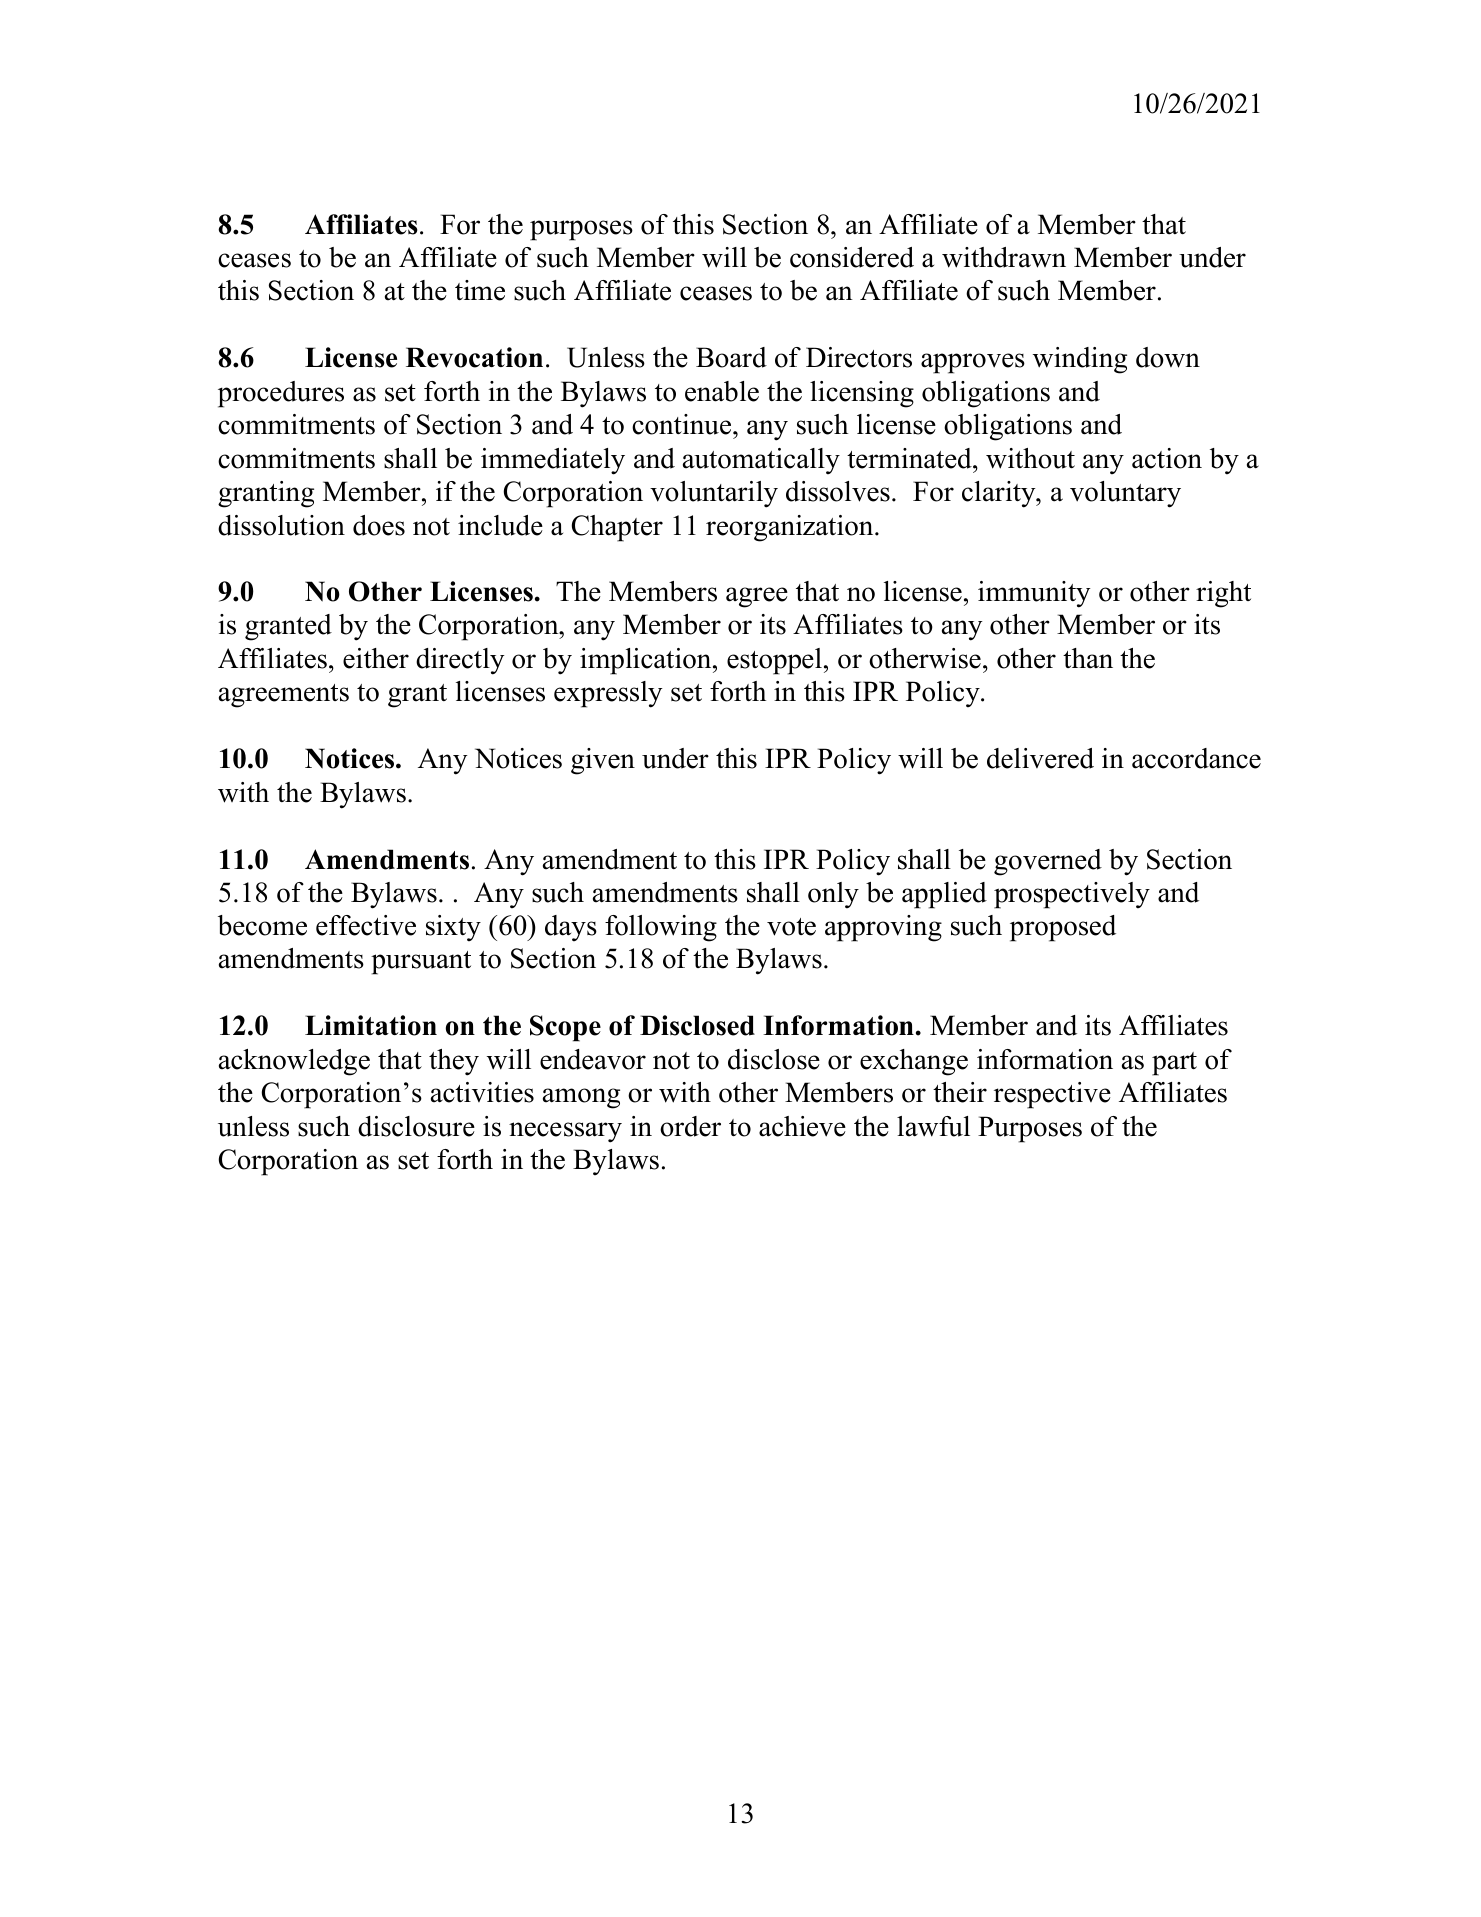  Describe the element at coordinates (480, 290) in the screenshot. I see `time` at that location.
